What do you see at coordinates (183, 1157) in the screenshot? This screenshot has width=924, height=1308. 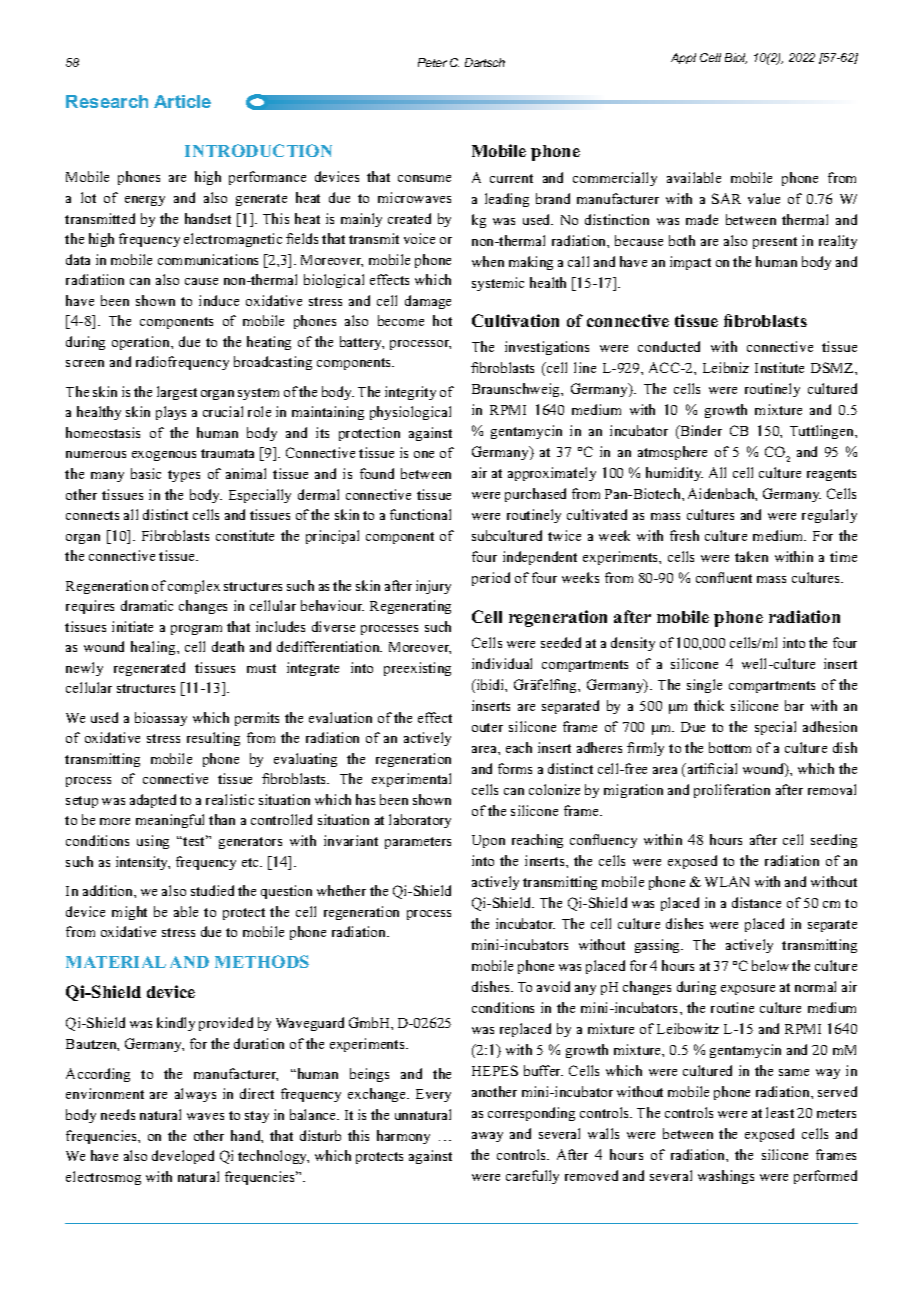 I see `developed` at bounding box center [183, 1157].
